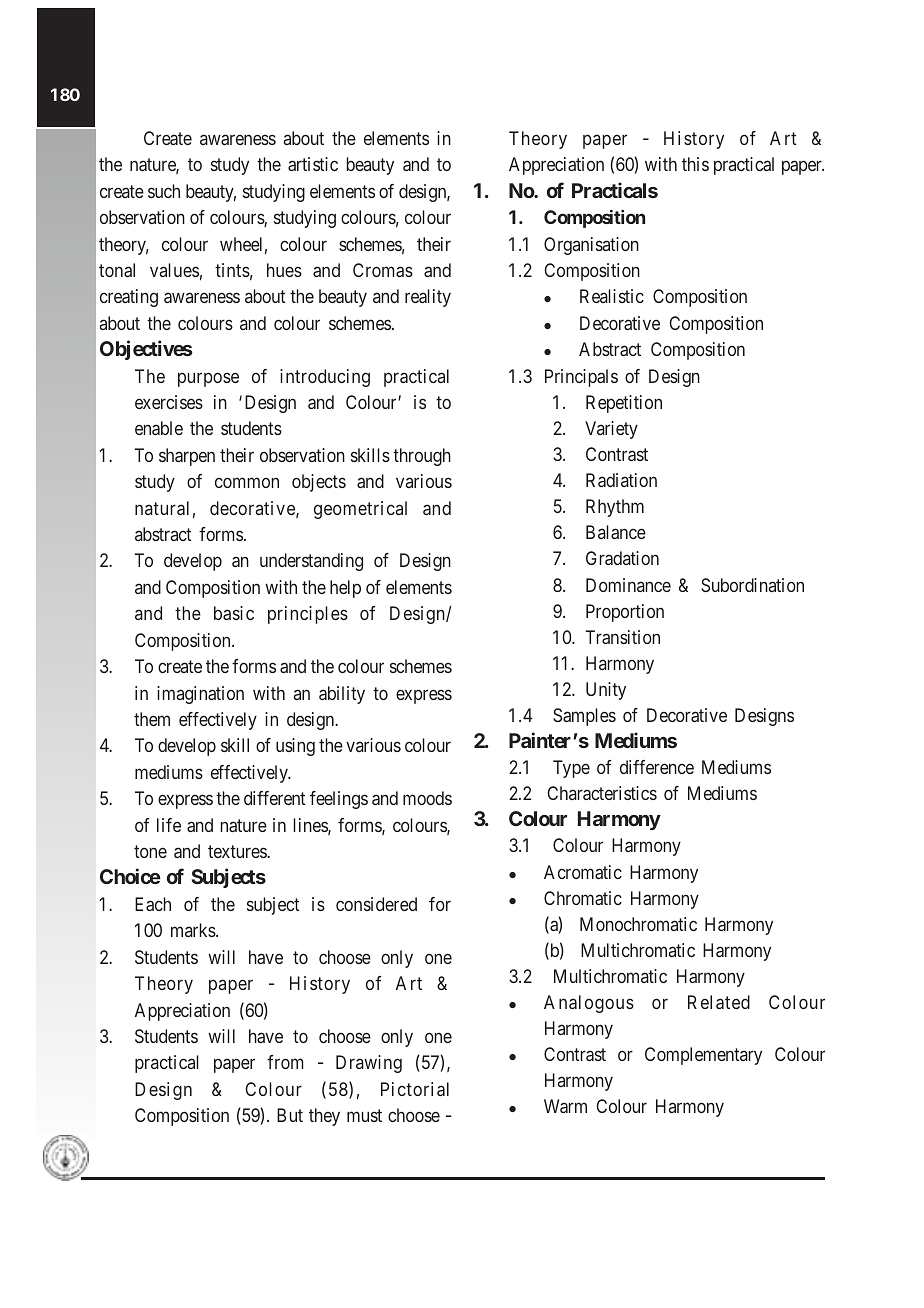 Image resolution: width=924 pixels, height=1308 pixels. What do you see at coordinates (622, 558) in the page?
I see `Gradation` at bounding box center [622, 558].
